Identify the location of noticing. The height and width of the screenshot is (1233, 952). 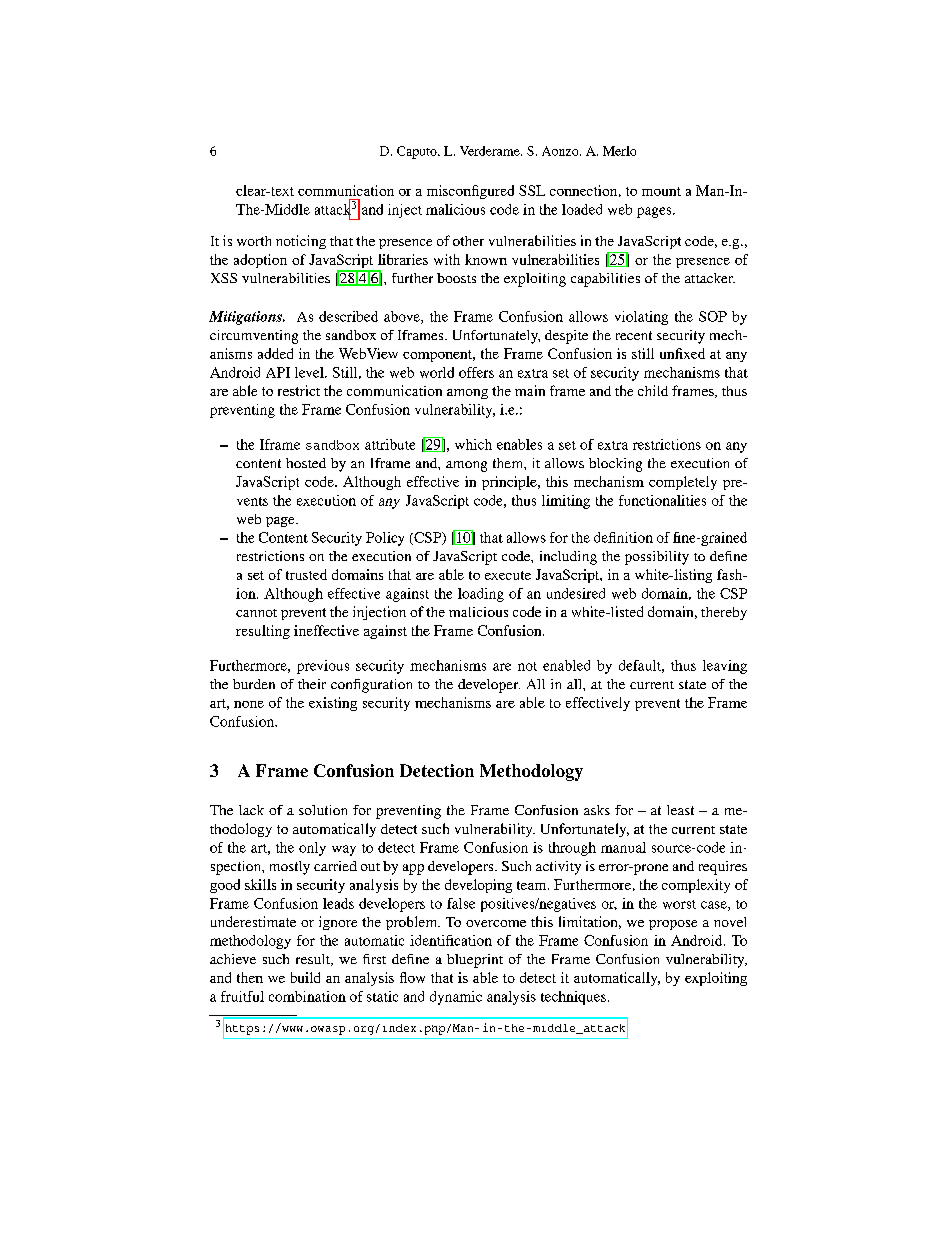
(301, 242).
